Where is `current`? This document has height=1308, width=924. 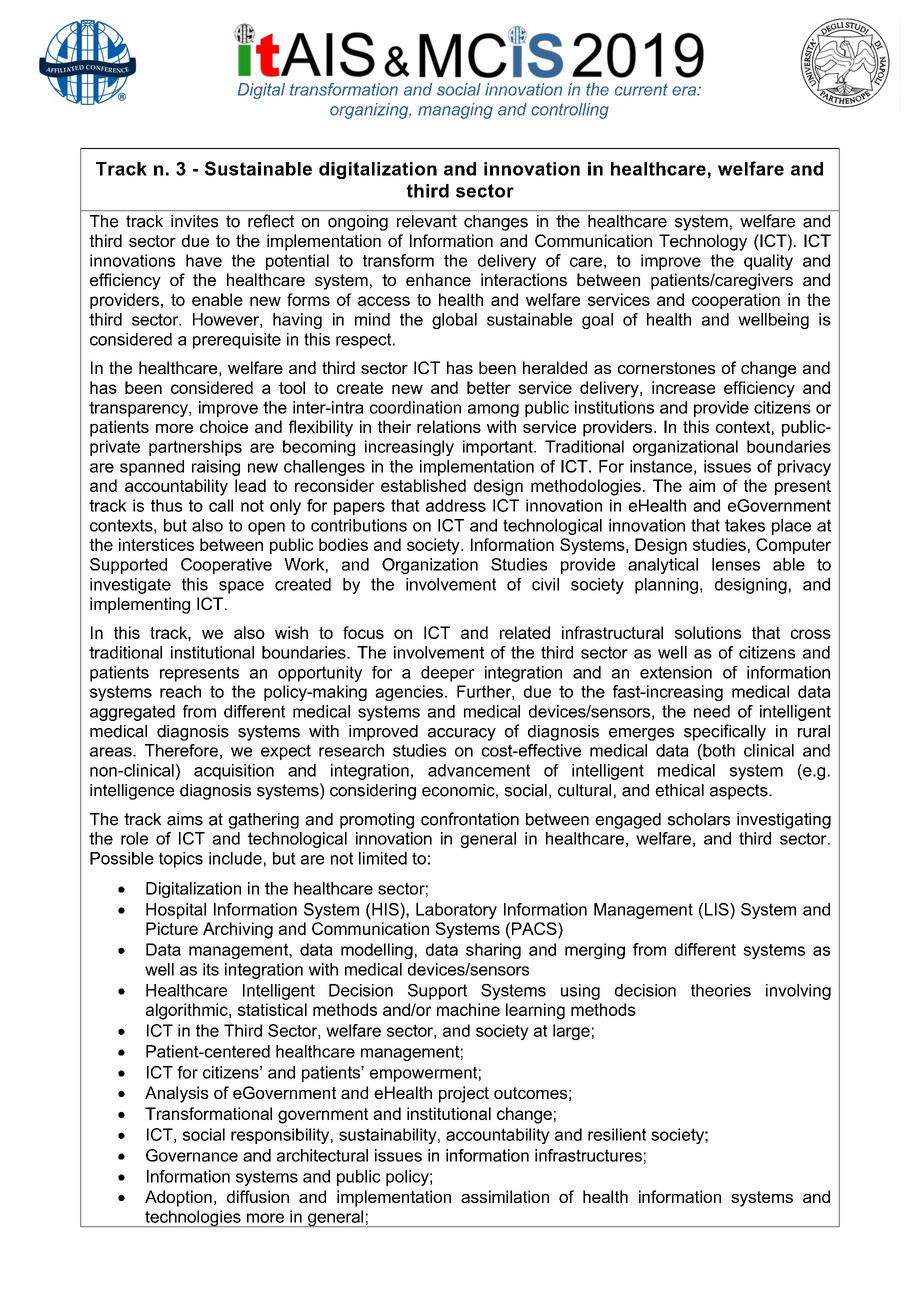 current is located at coordinates (641, 90).
